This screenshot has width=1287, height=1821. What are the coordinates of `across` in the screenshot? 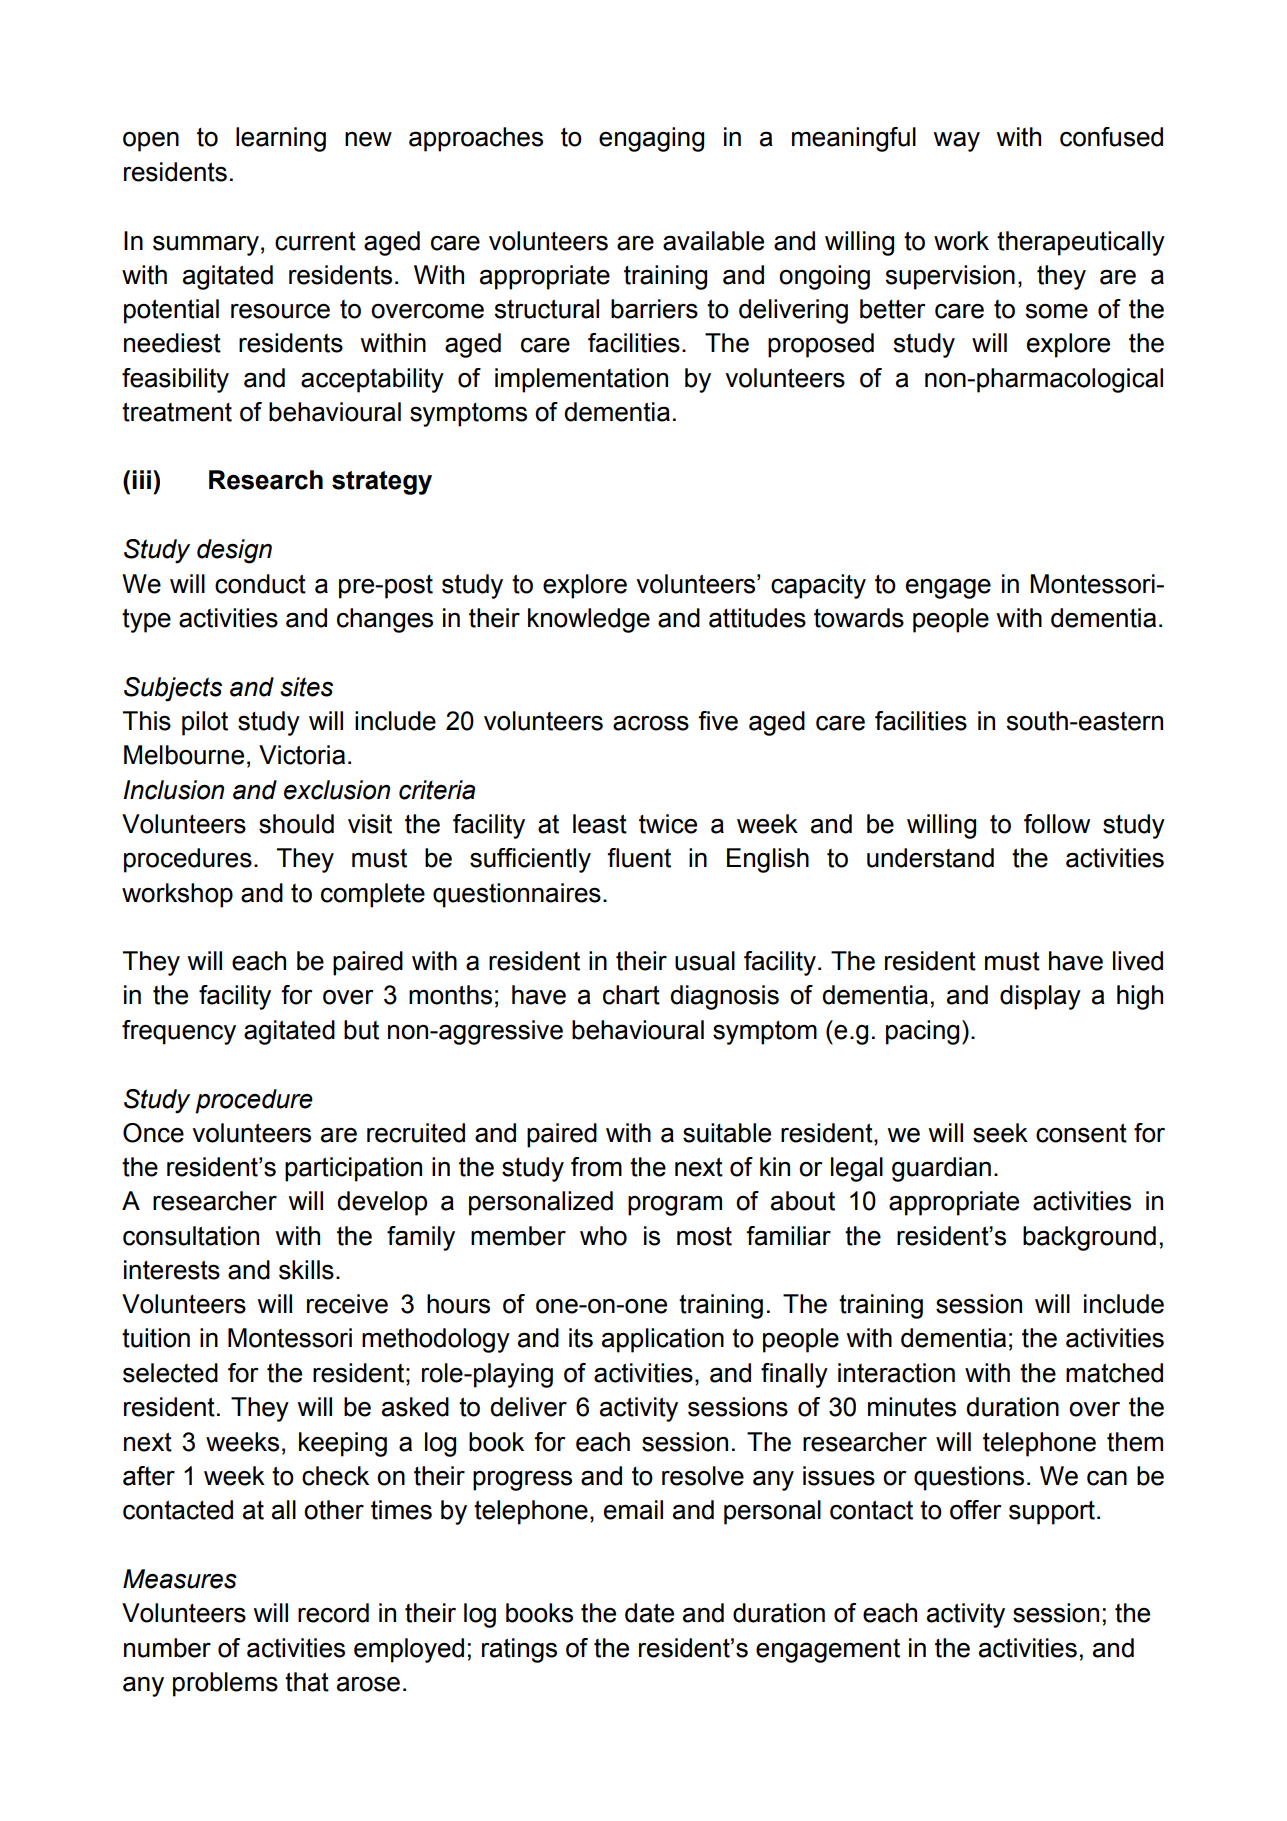 It's located at (651, 723).
